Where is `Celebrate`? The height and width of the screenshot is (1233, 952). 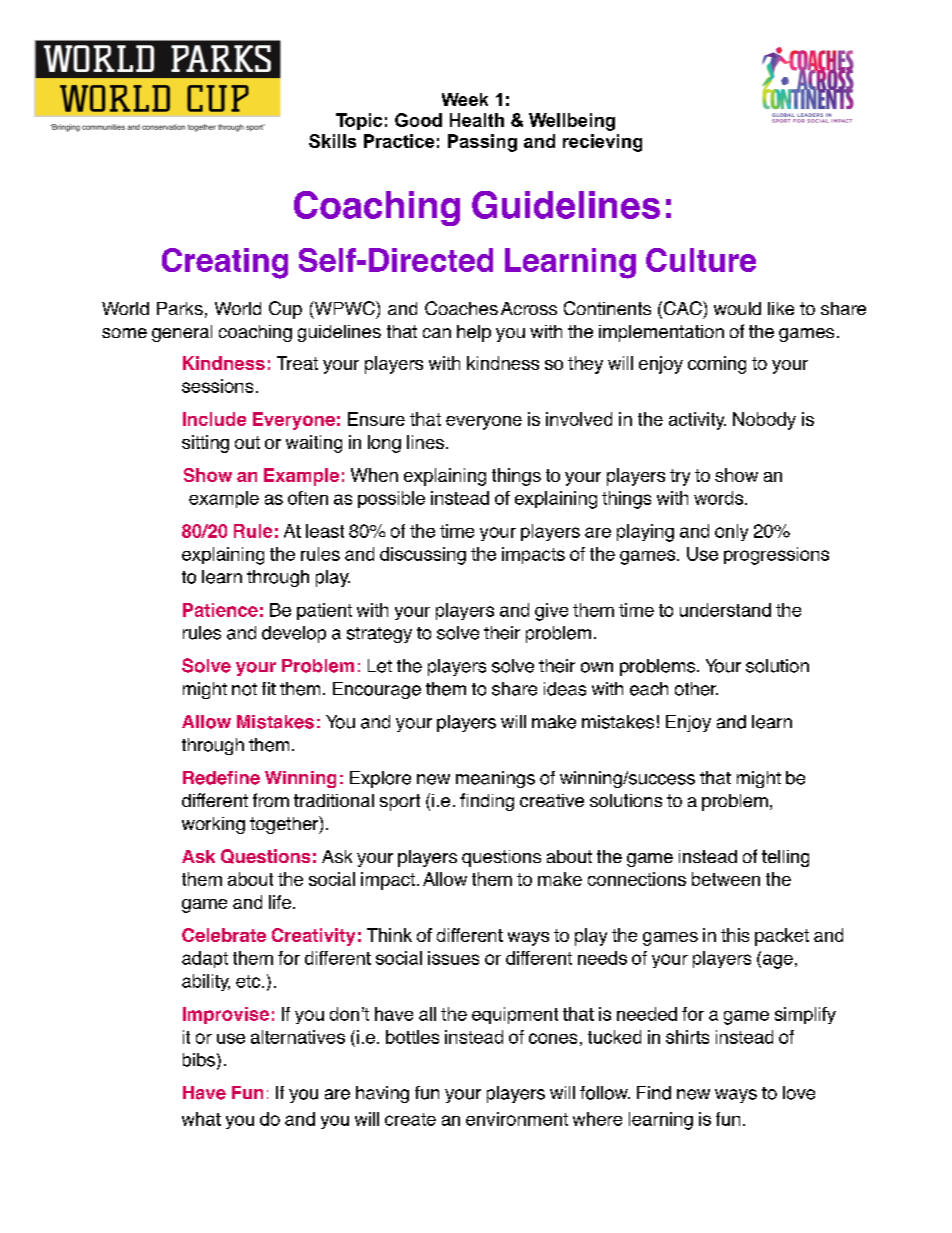
Celebrate is located at coordinates (224, 935).
